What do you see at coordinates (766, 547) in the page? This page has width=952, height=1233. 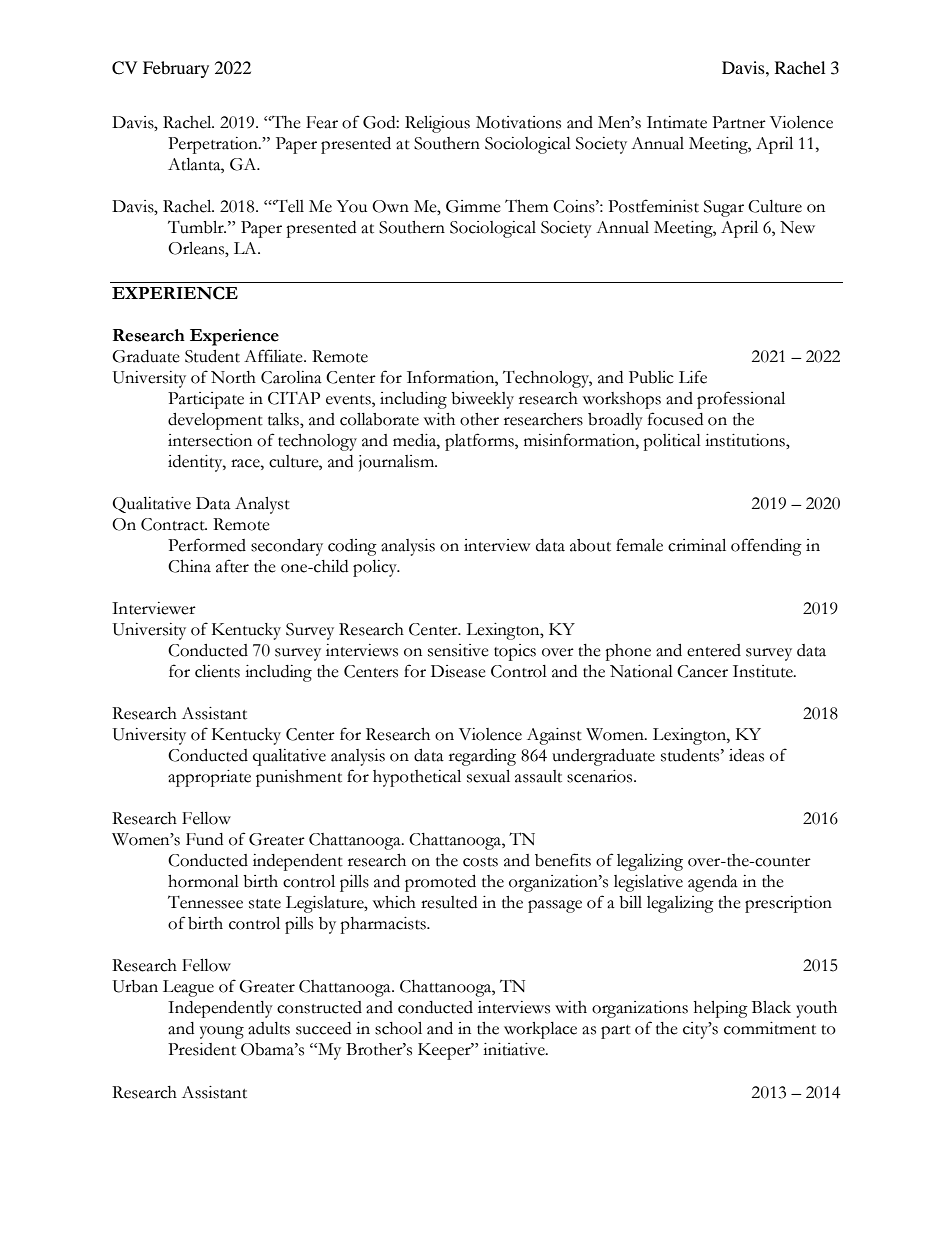 I see `offending` at bounding box center [766, 547].
